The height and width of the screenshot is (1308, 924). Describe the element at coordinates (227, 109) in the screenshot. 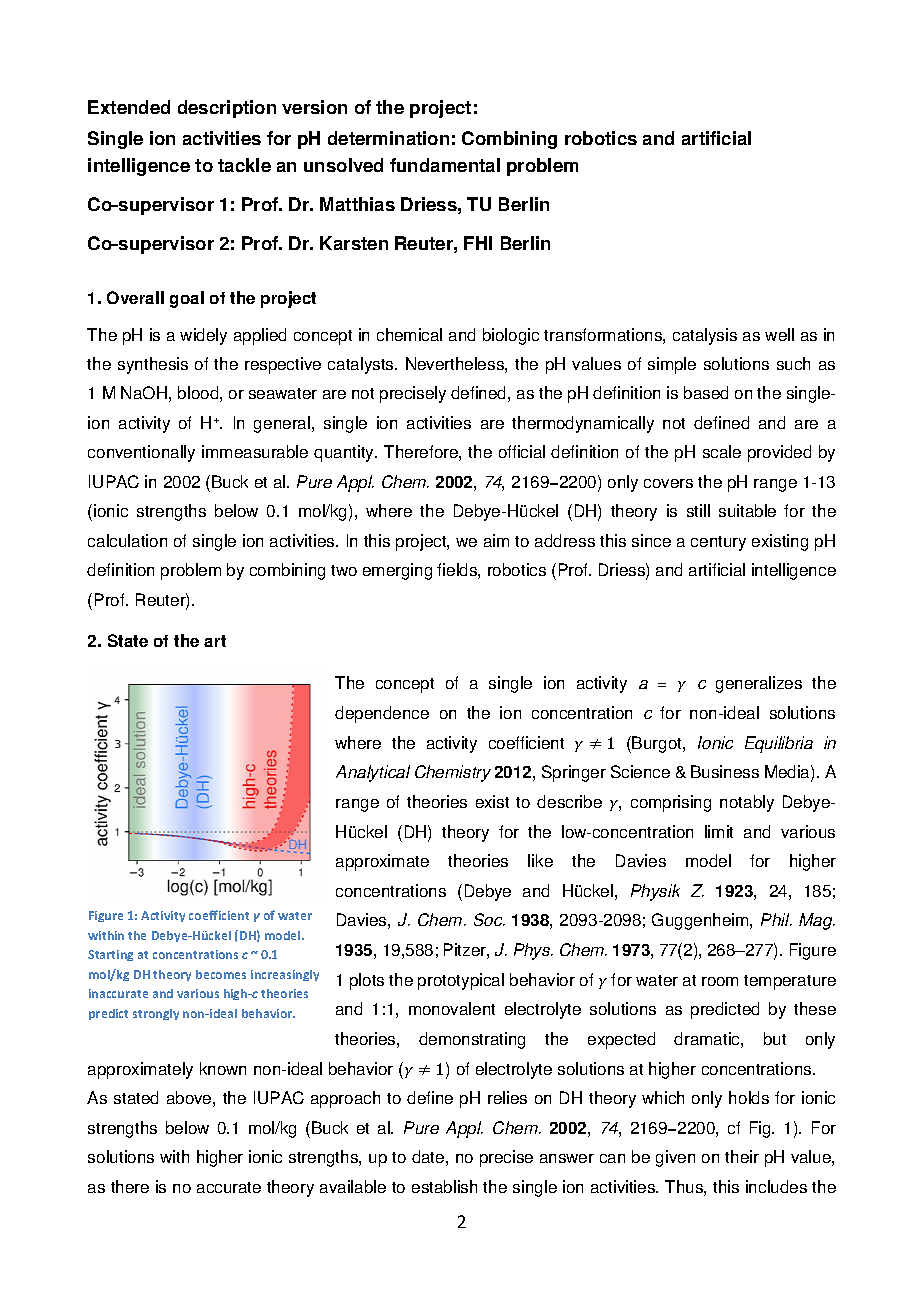

I see `description` at that location.
